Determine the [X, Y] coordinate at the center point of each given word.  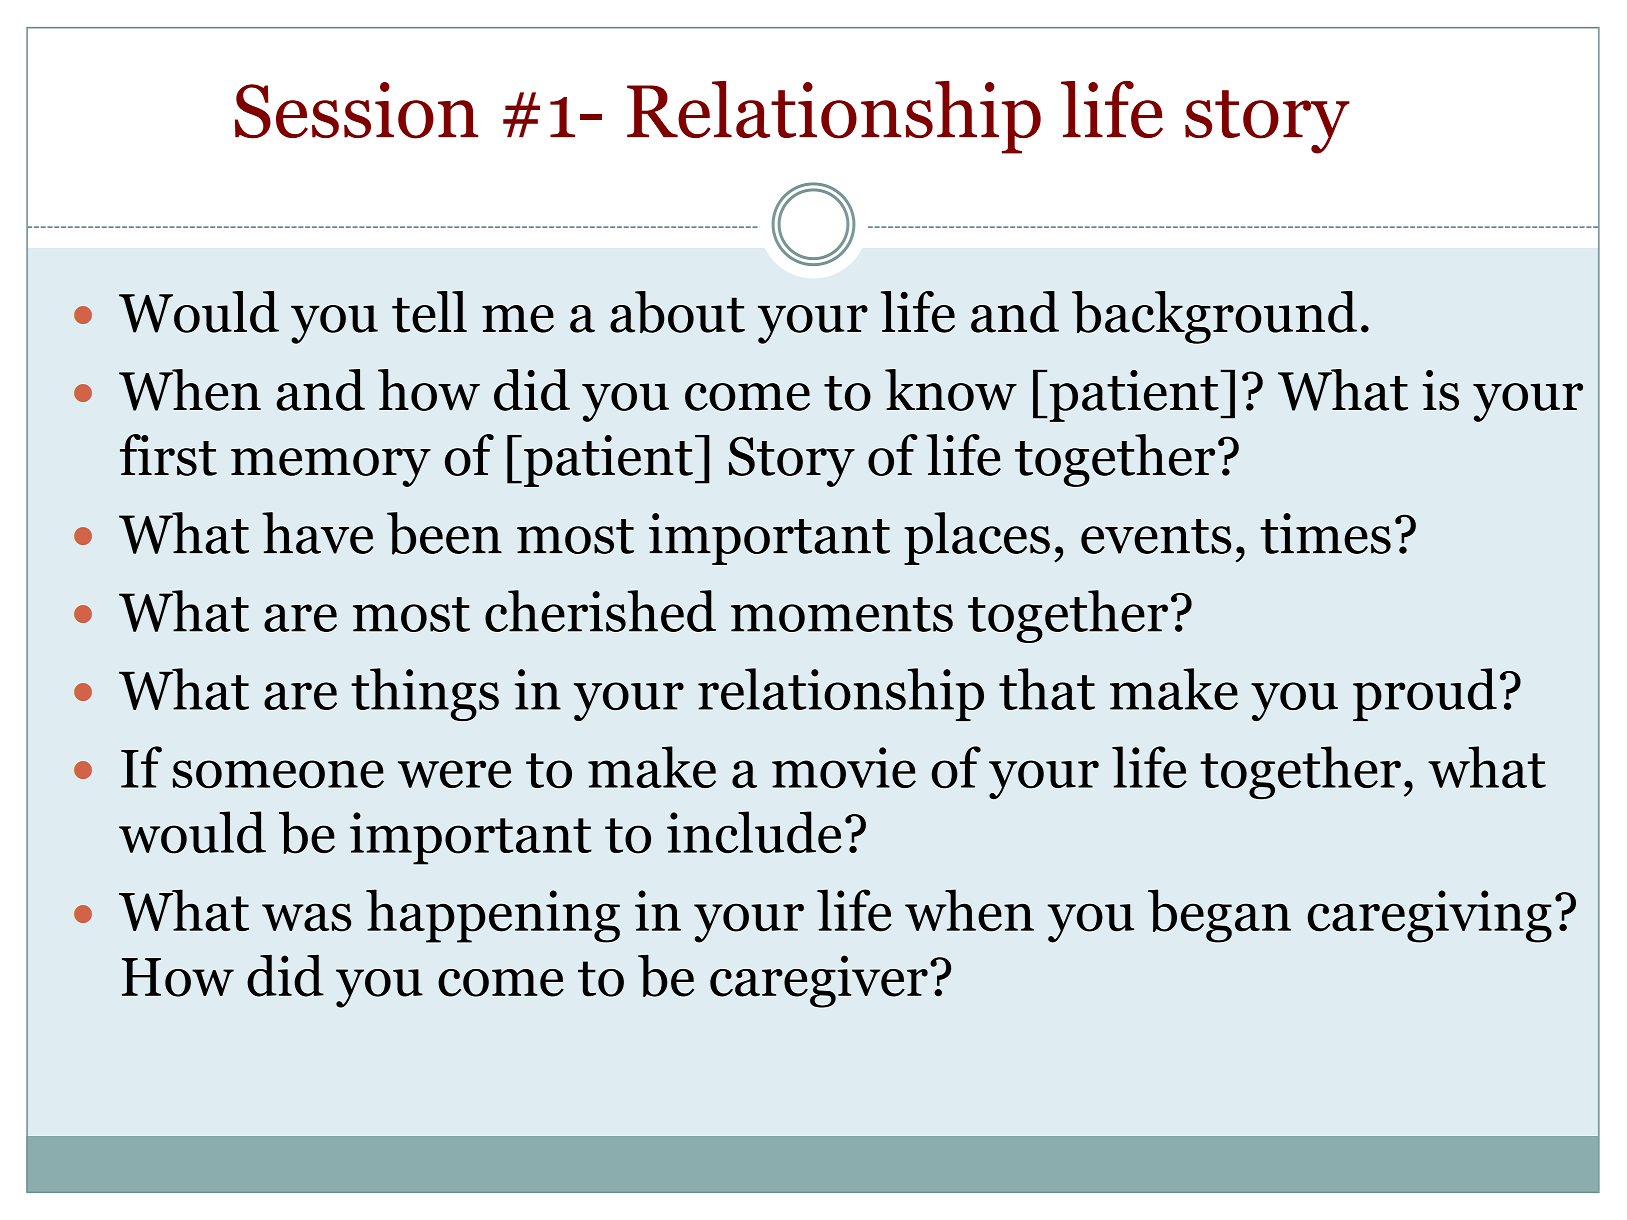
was [306, 917]
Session [357, 110]
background [1214, 317]
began [1219, 916]
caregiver [819, 981]
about [677, 312]
